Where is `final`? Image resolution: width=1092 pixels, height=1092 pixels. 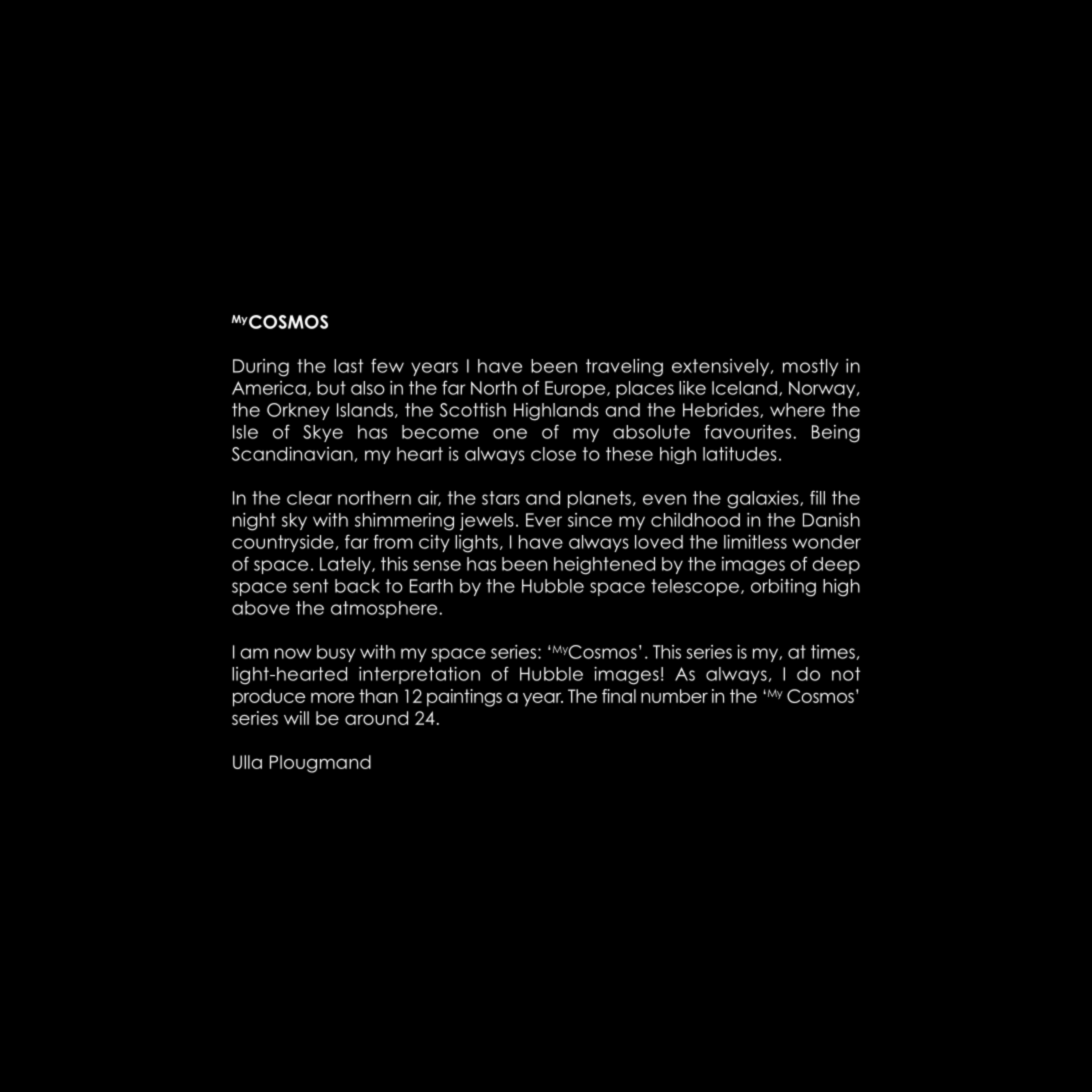
final is located at coordinates (619, 696).
